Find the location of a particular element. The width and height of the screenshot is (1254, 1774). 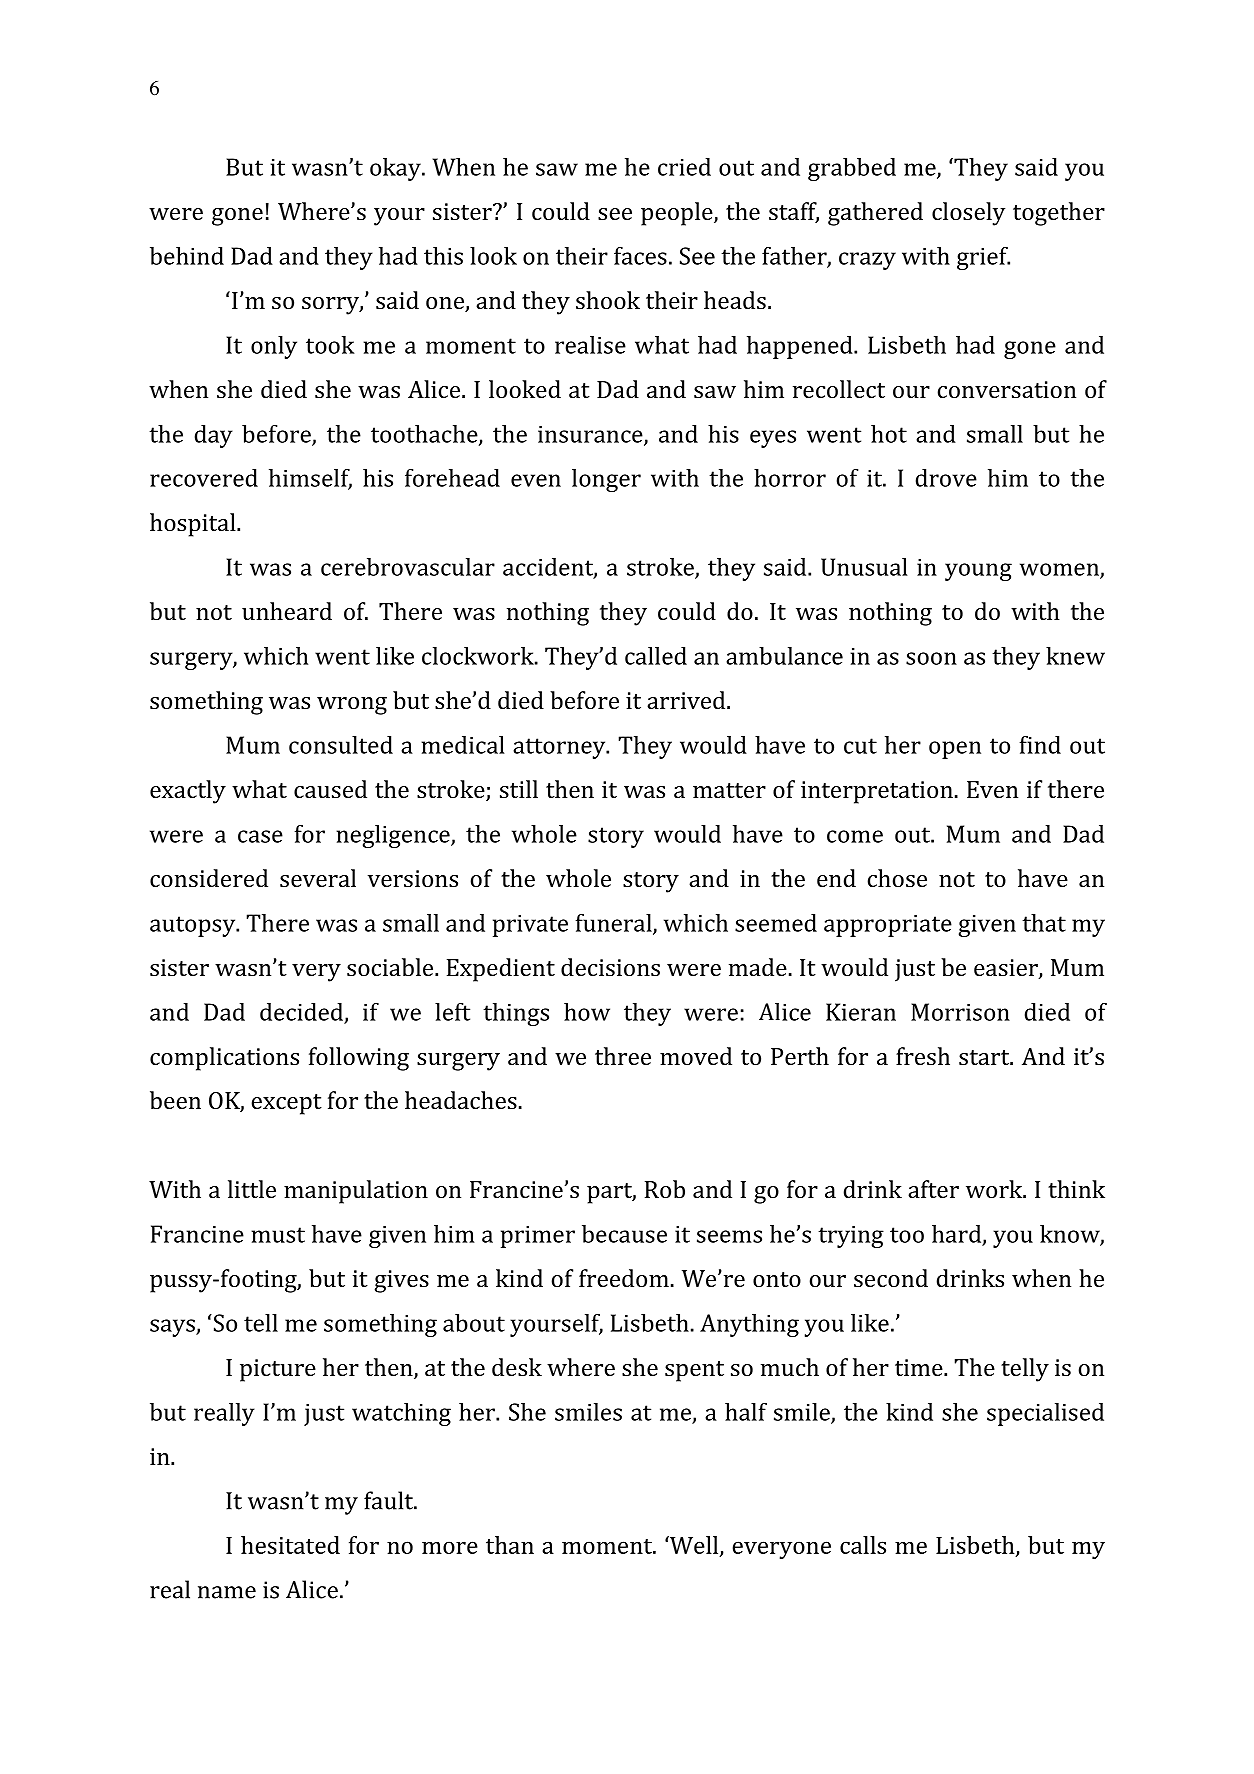

unheard is located at coordinates (287, 611).
